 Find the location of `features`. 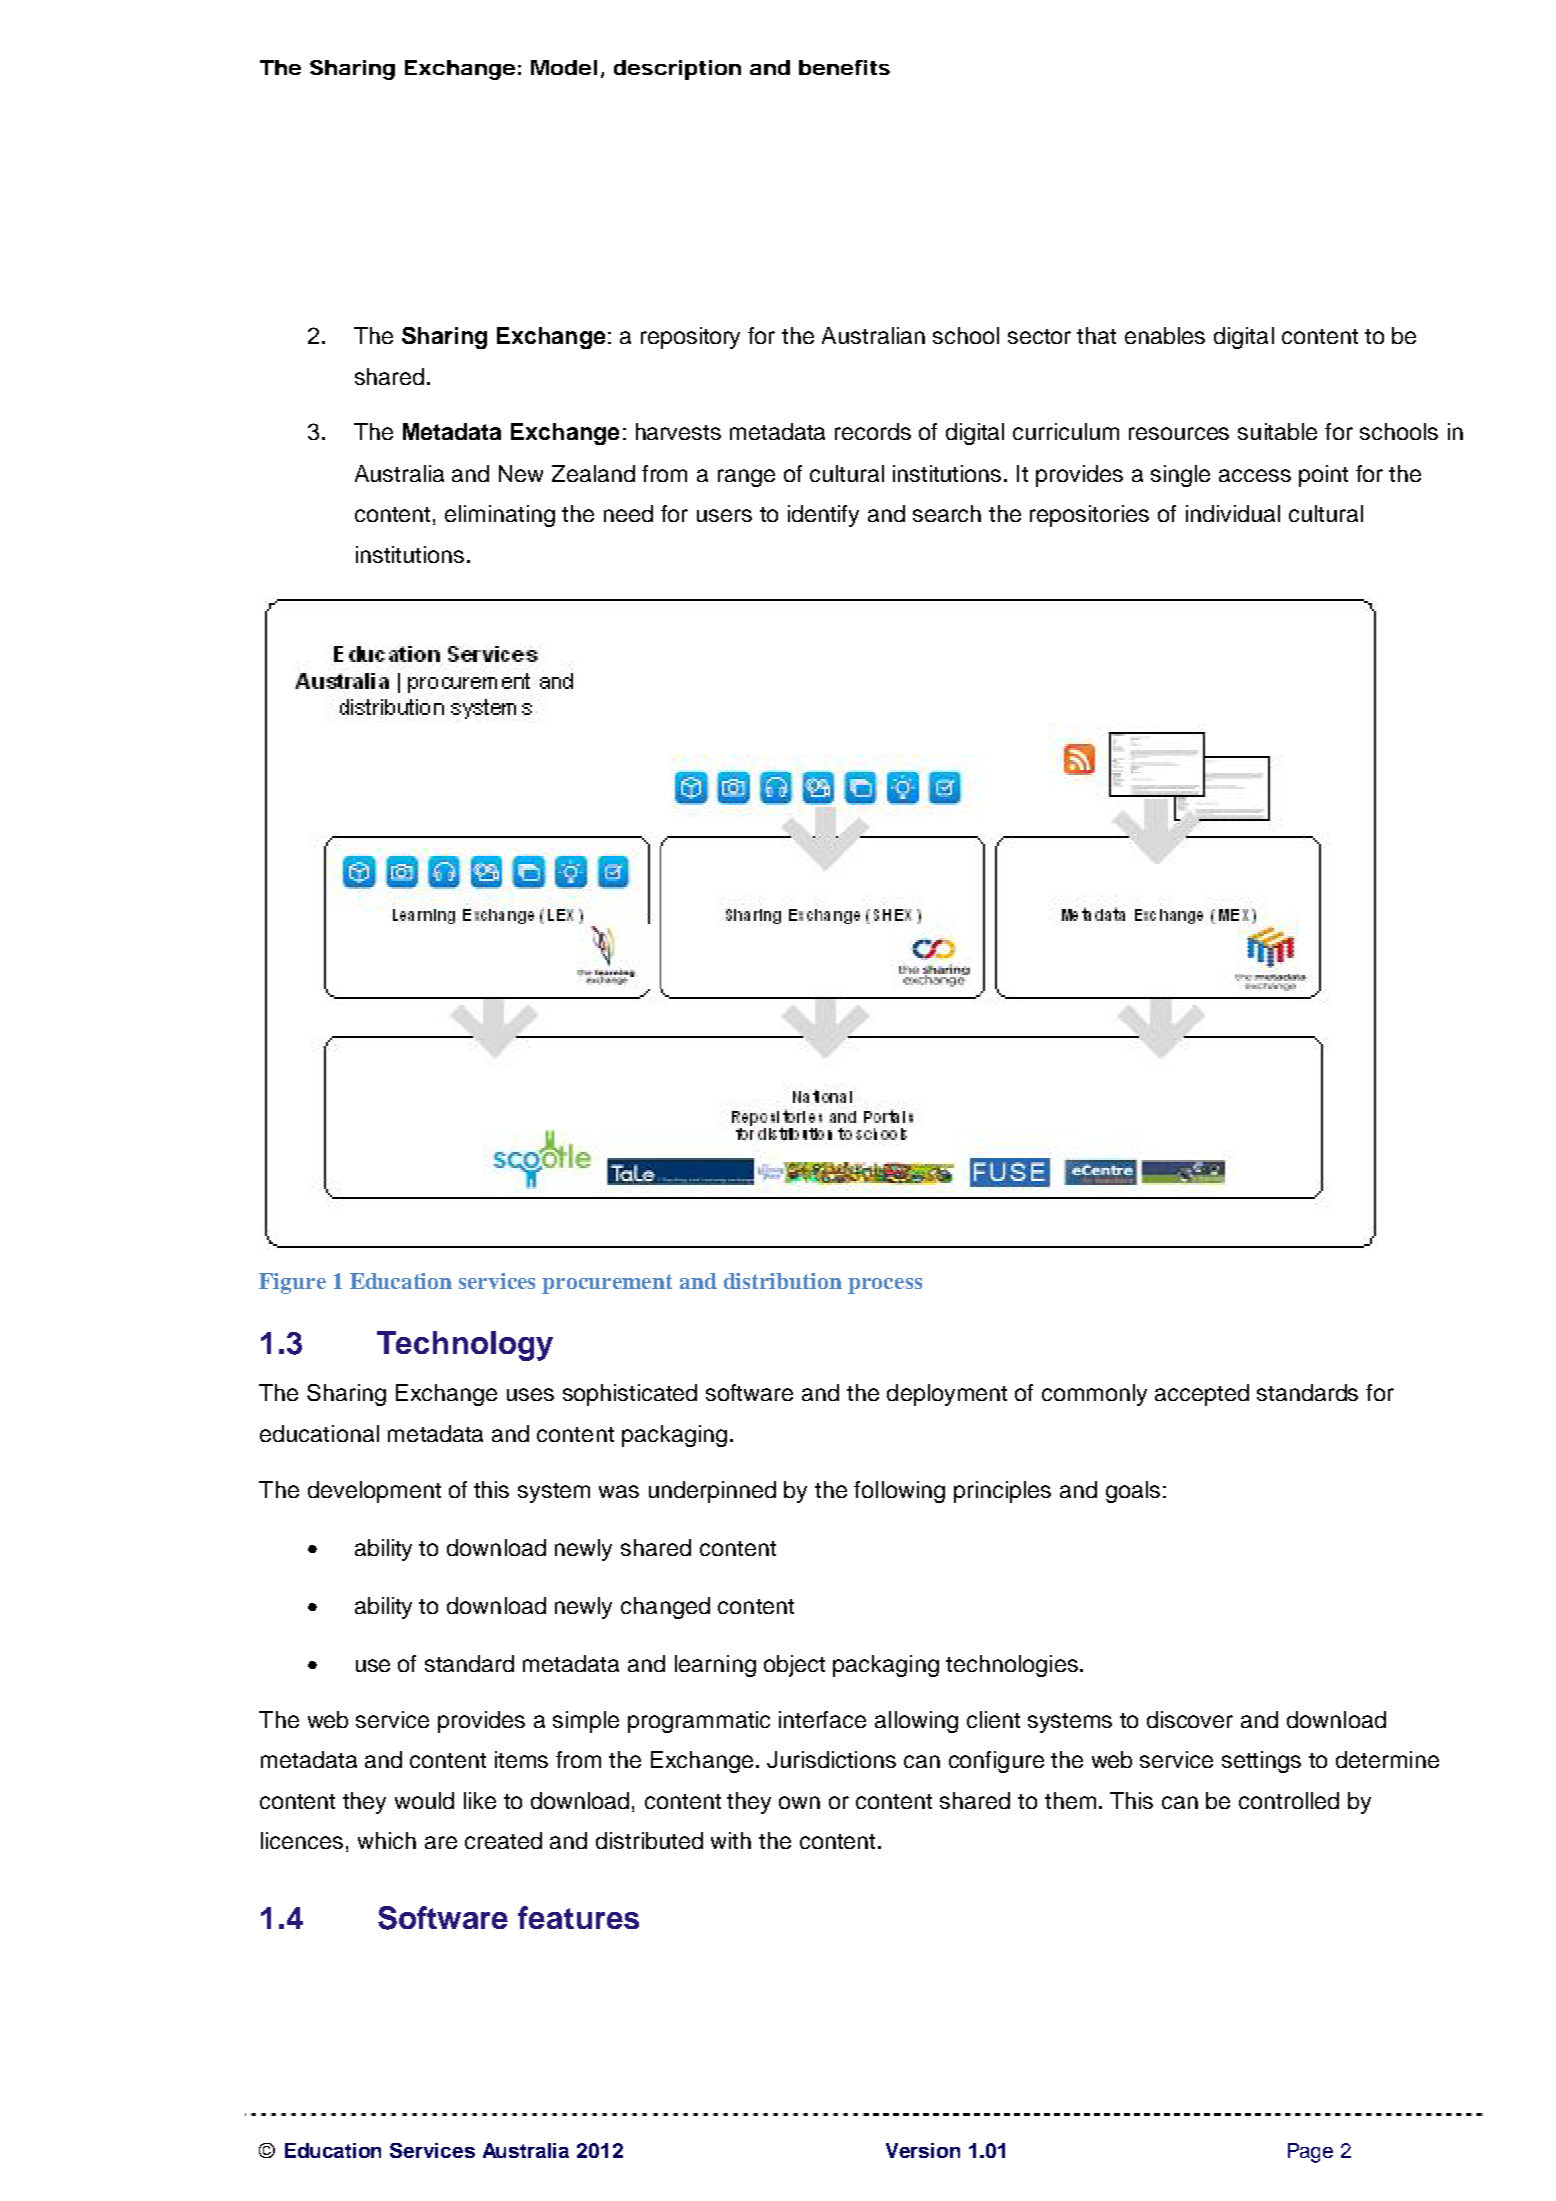

features is located at coordinates (578, 1917).
